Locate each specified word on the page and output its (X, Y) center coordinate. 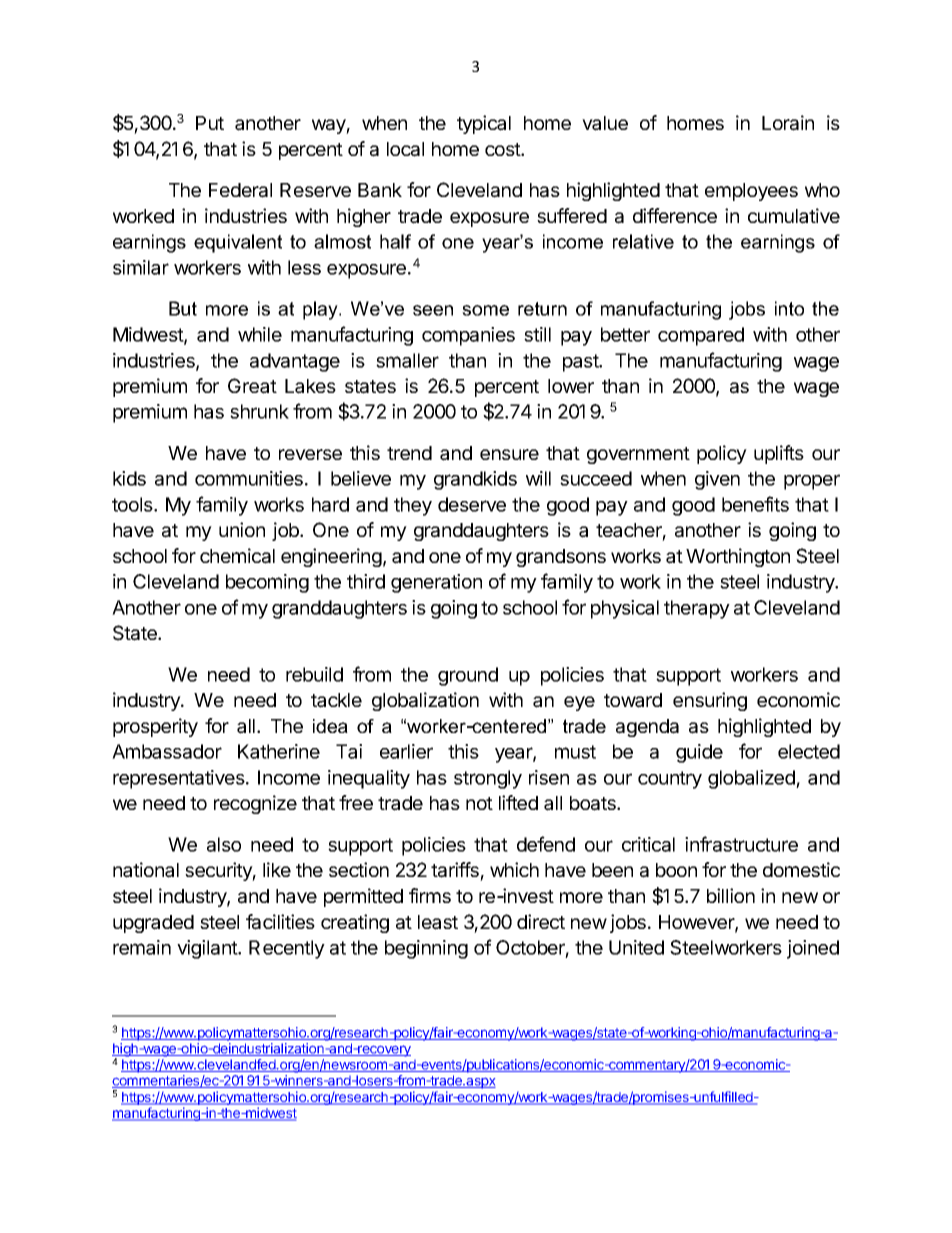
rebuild (314, 674)
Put (210, 123)
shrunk (259, 411)
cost (503, 149)
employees (751, 192)
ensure (509, 454)
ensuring (710, 701)
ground (468, 676)
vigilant (208, 949)
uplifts (779, 454)
